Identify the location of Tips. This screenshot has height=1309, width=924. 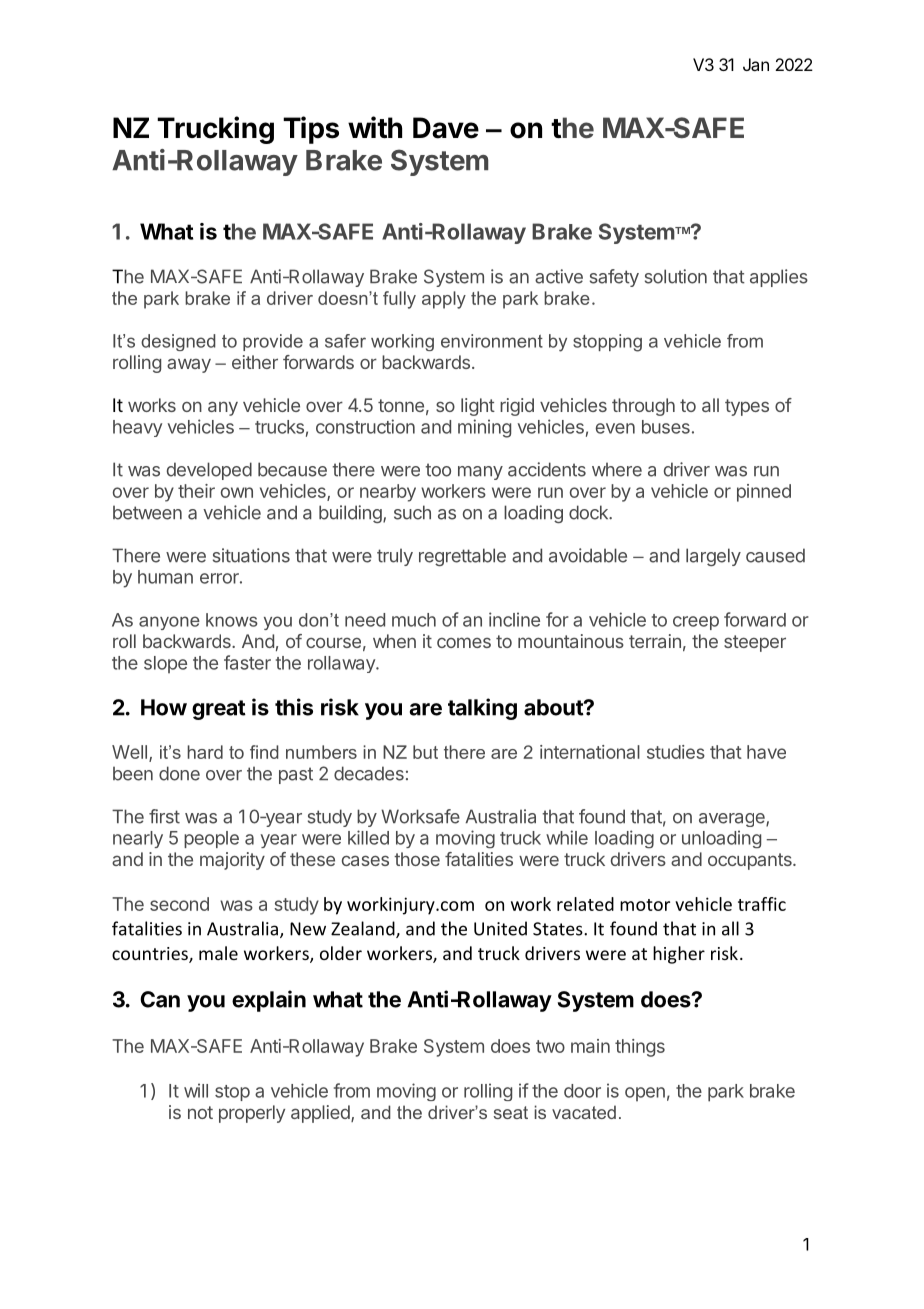
(311, 130).
